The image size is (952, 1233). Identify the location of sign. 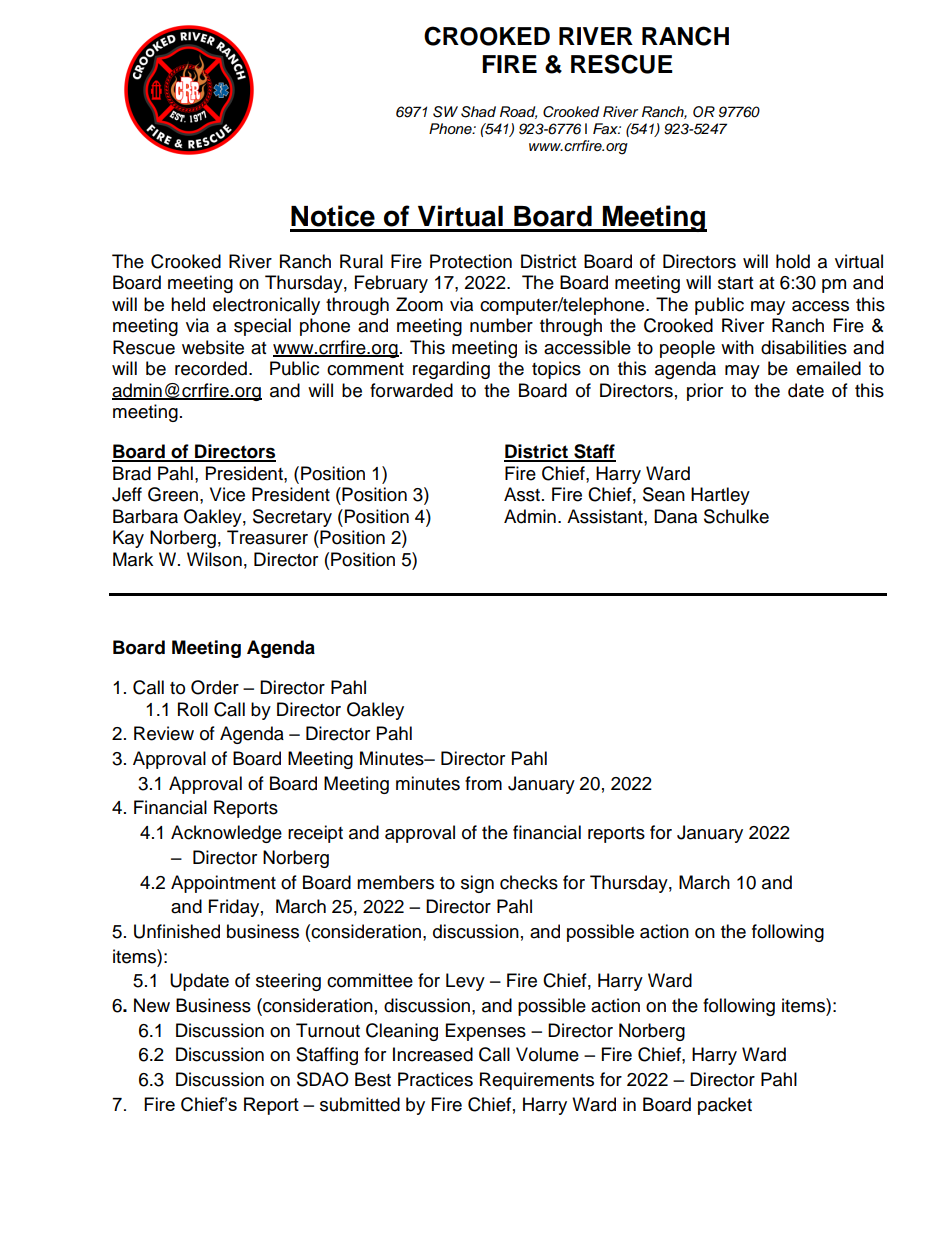
(477, 884).
